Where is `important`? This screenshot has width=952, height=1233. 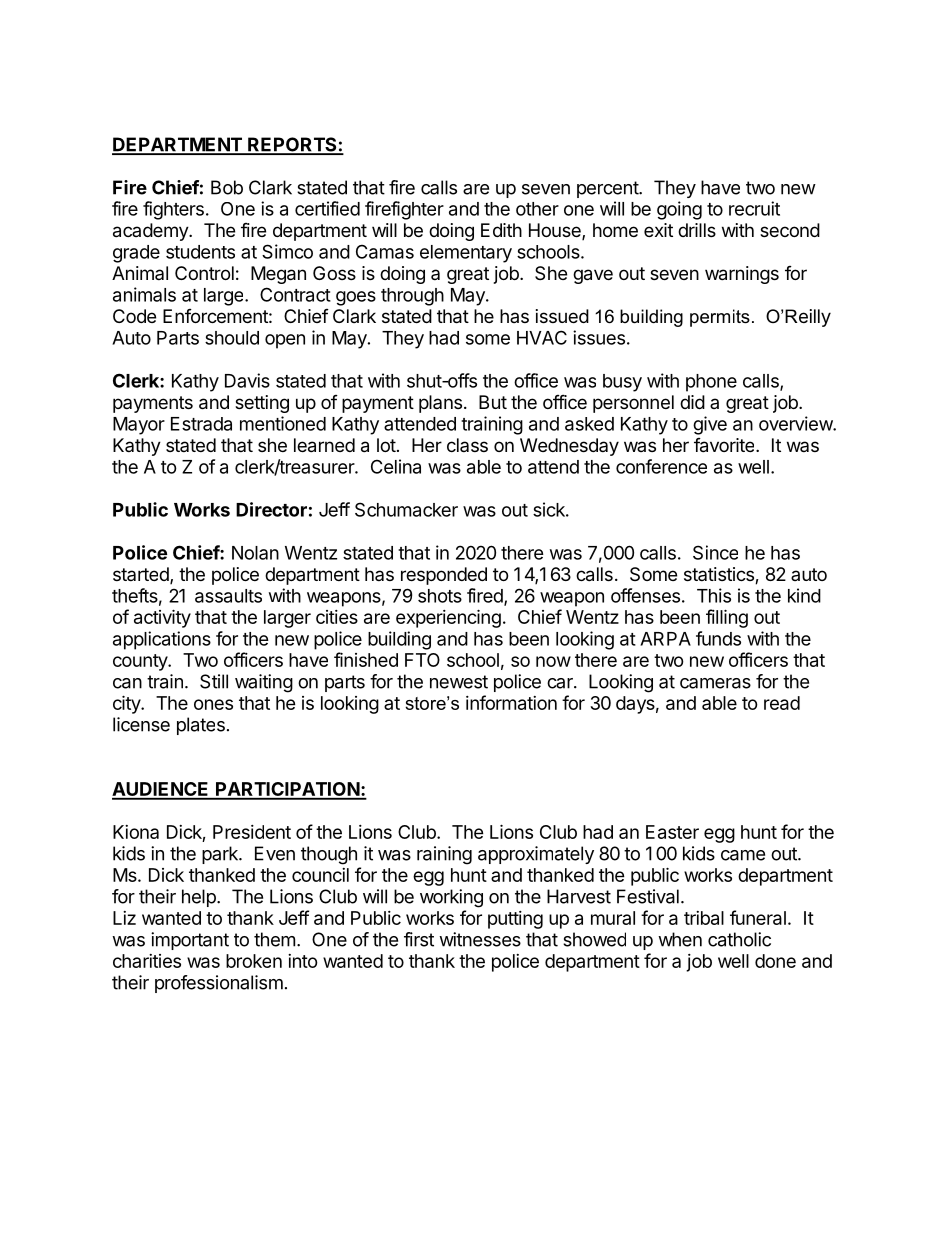 important is located at coordinates (190, 941).
